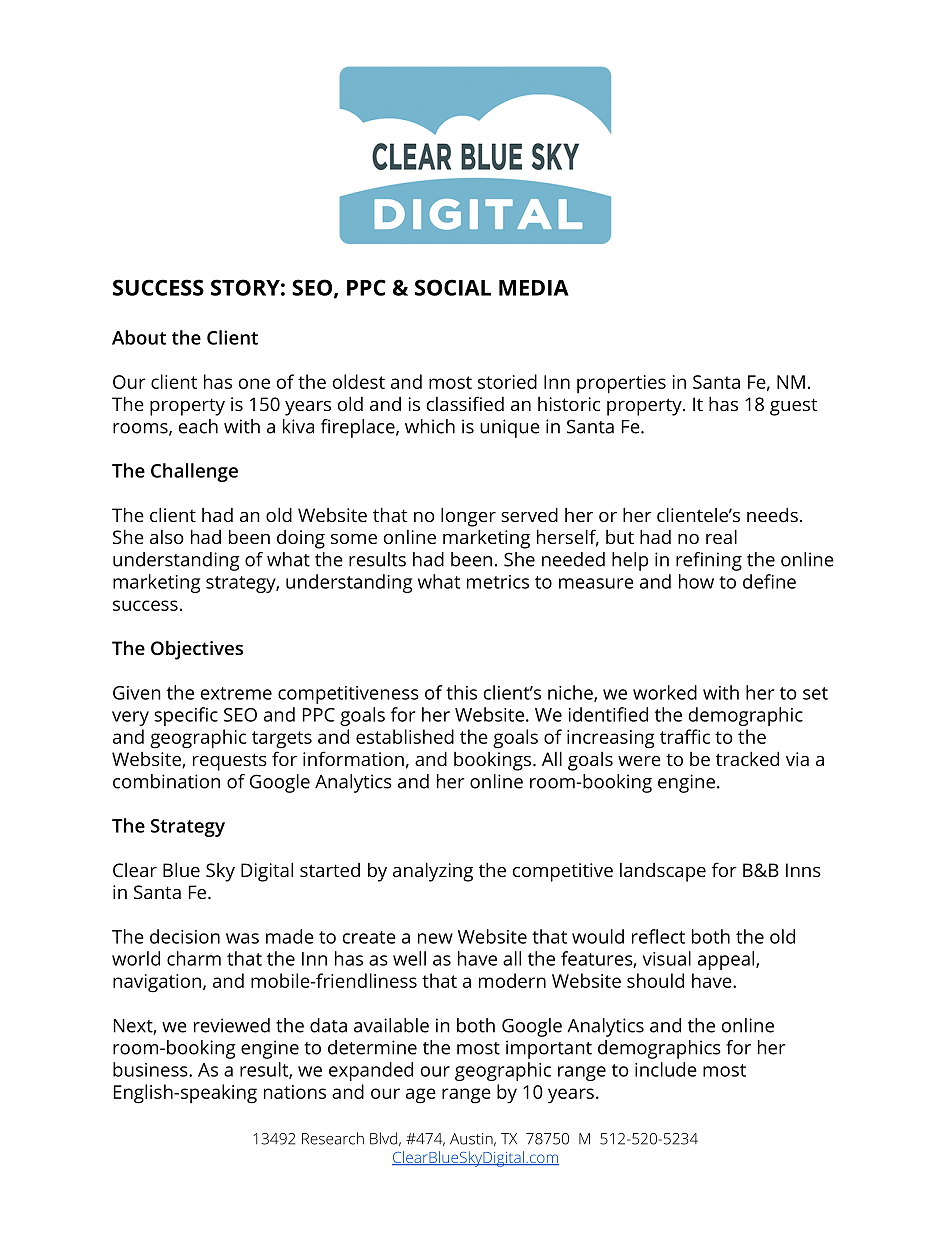 This screenshot has width=952, height=1233. What do you see at coordinates (139, 337) in the screenshot?
I see `About` at bounding box center [139, 337].
